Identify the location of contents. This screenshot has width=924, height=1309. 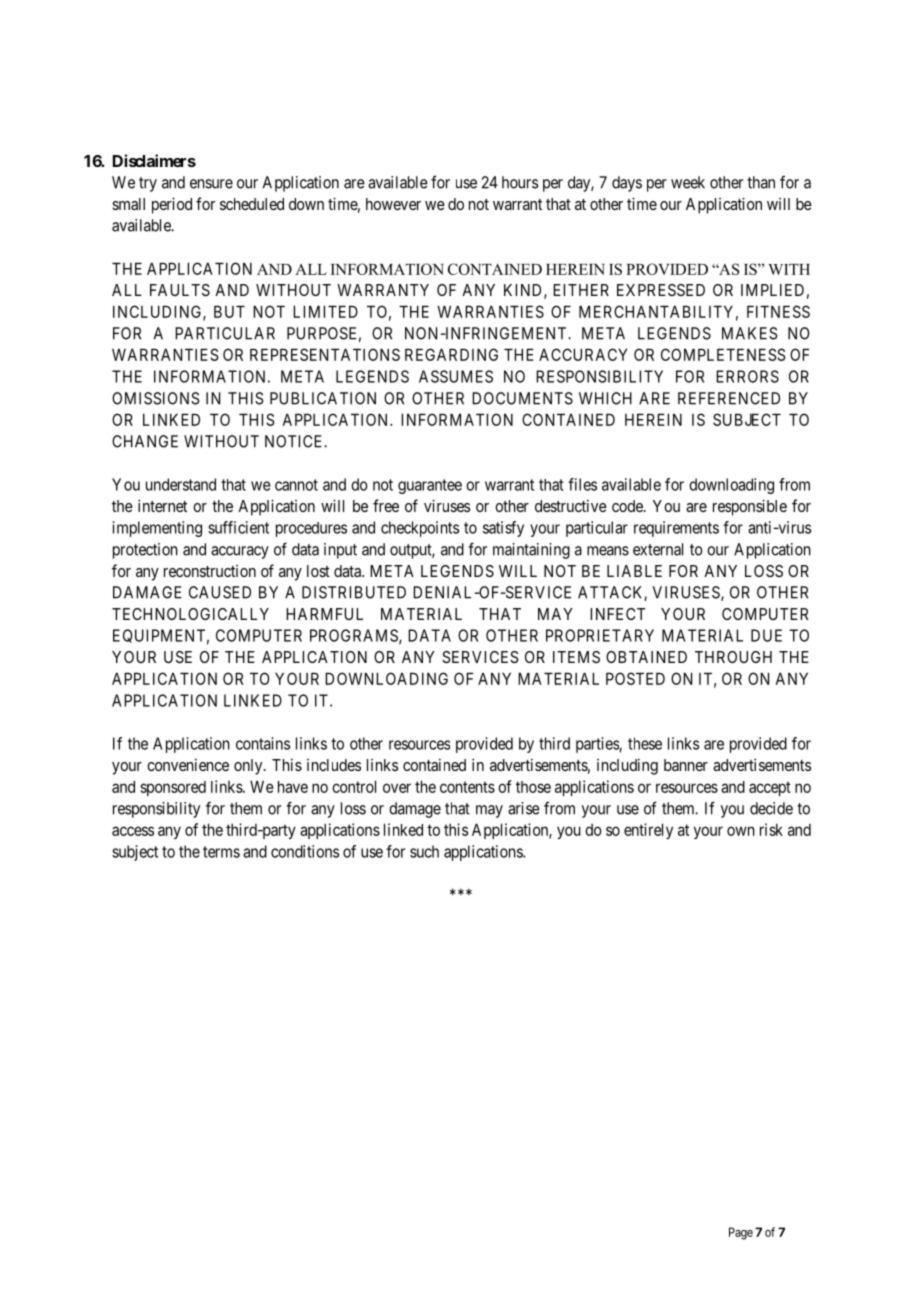
(467, 787).
